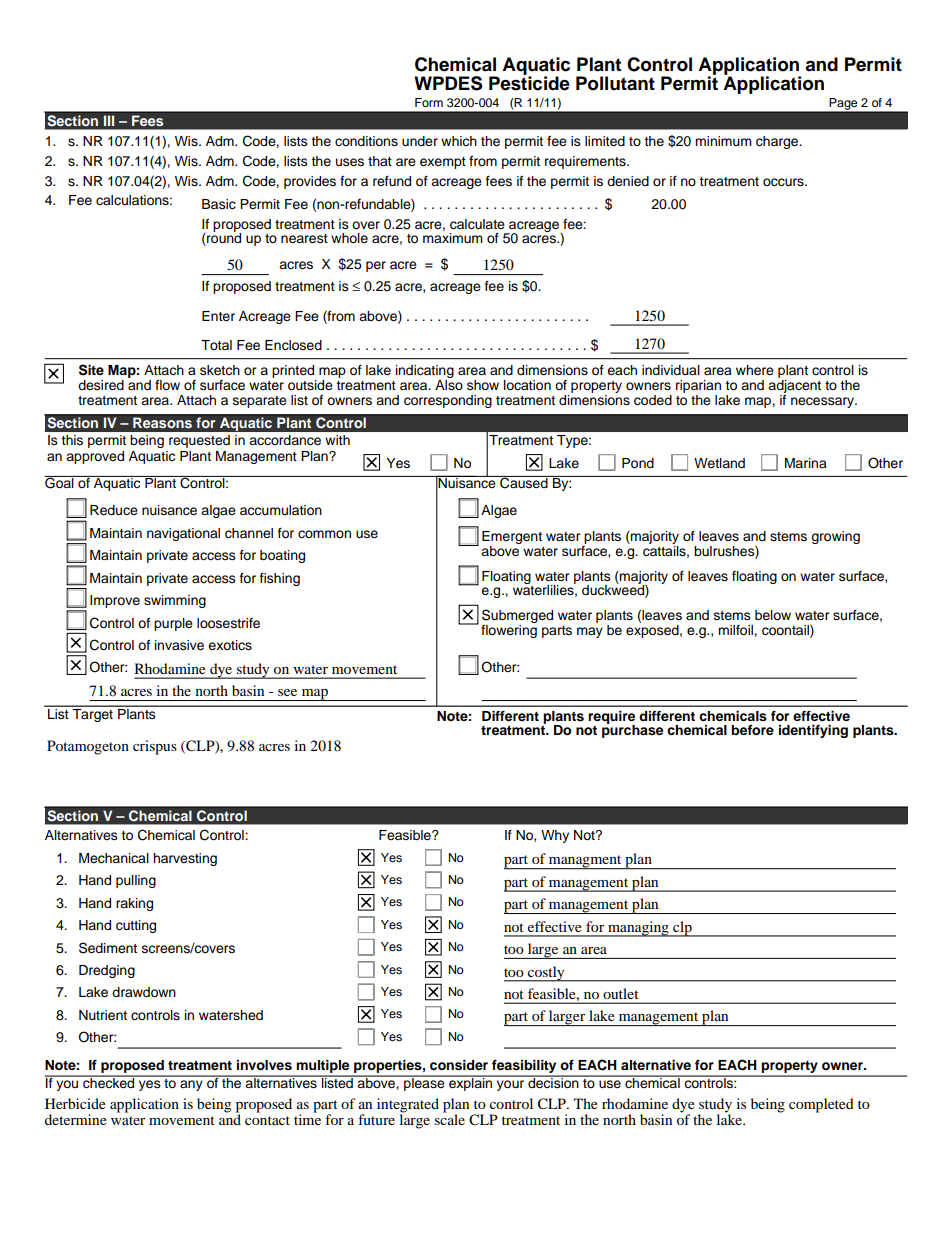 This page has width=952, height=1233. I want to click on minimum, so click(723, 141).
